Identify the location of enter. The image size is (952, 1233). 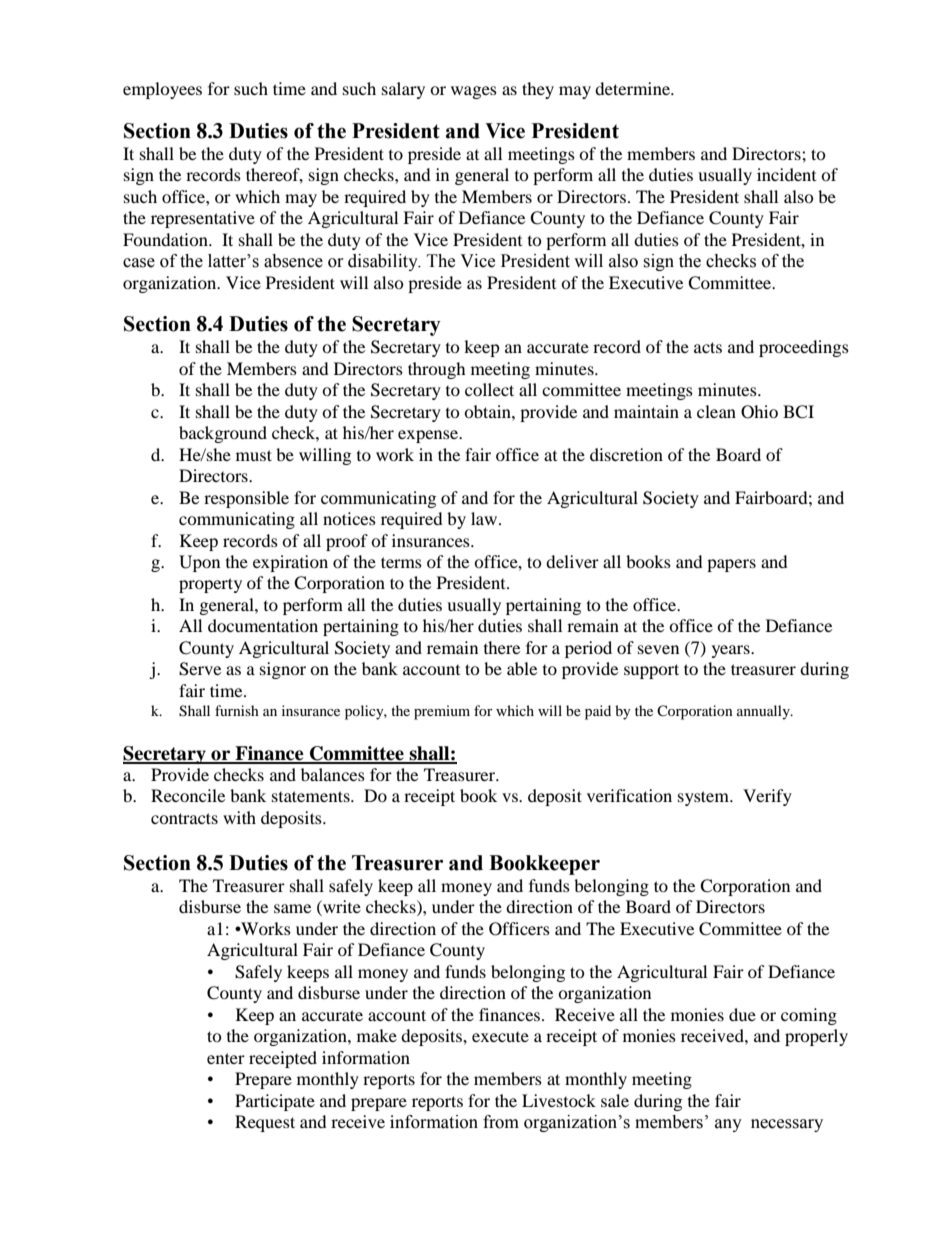
(226, 1058).
